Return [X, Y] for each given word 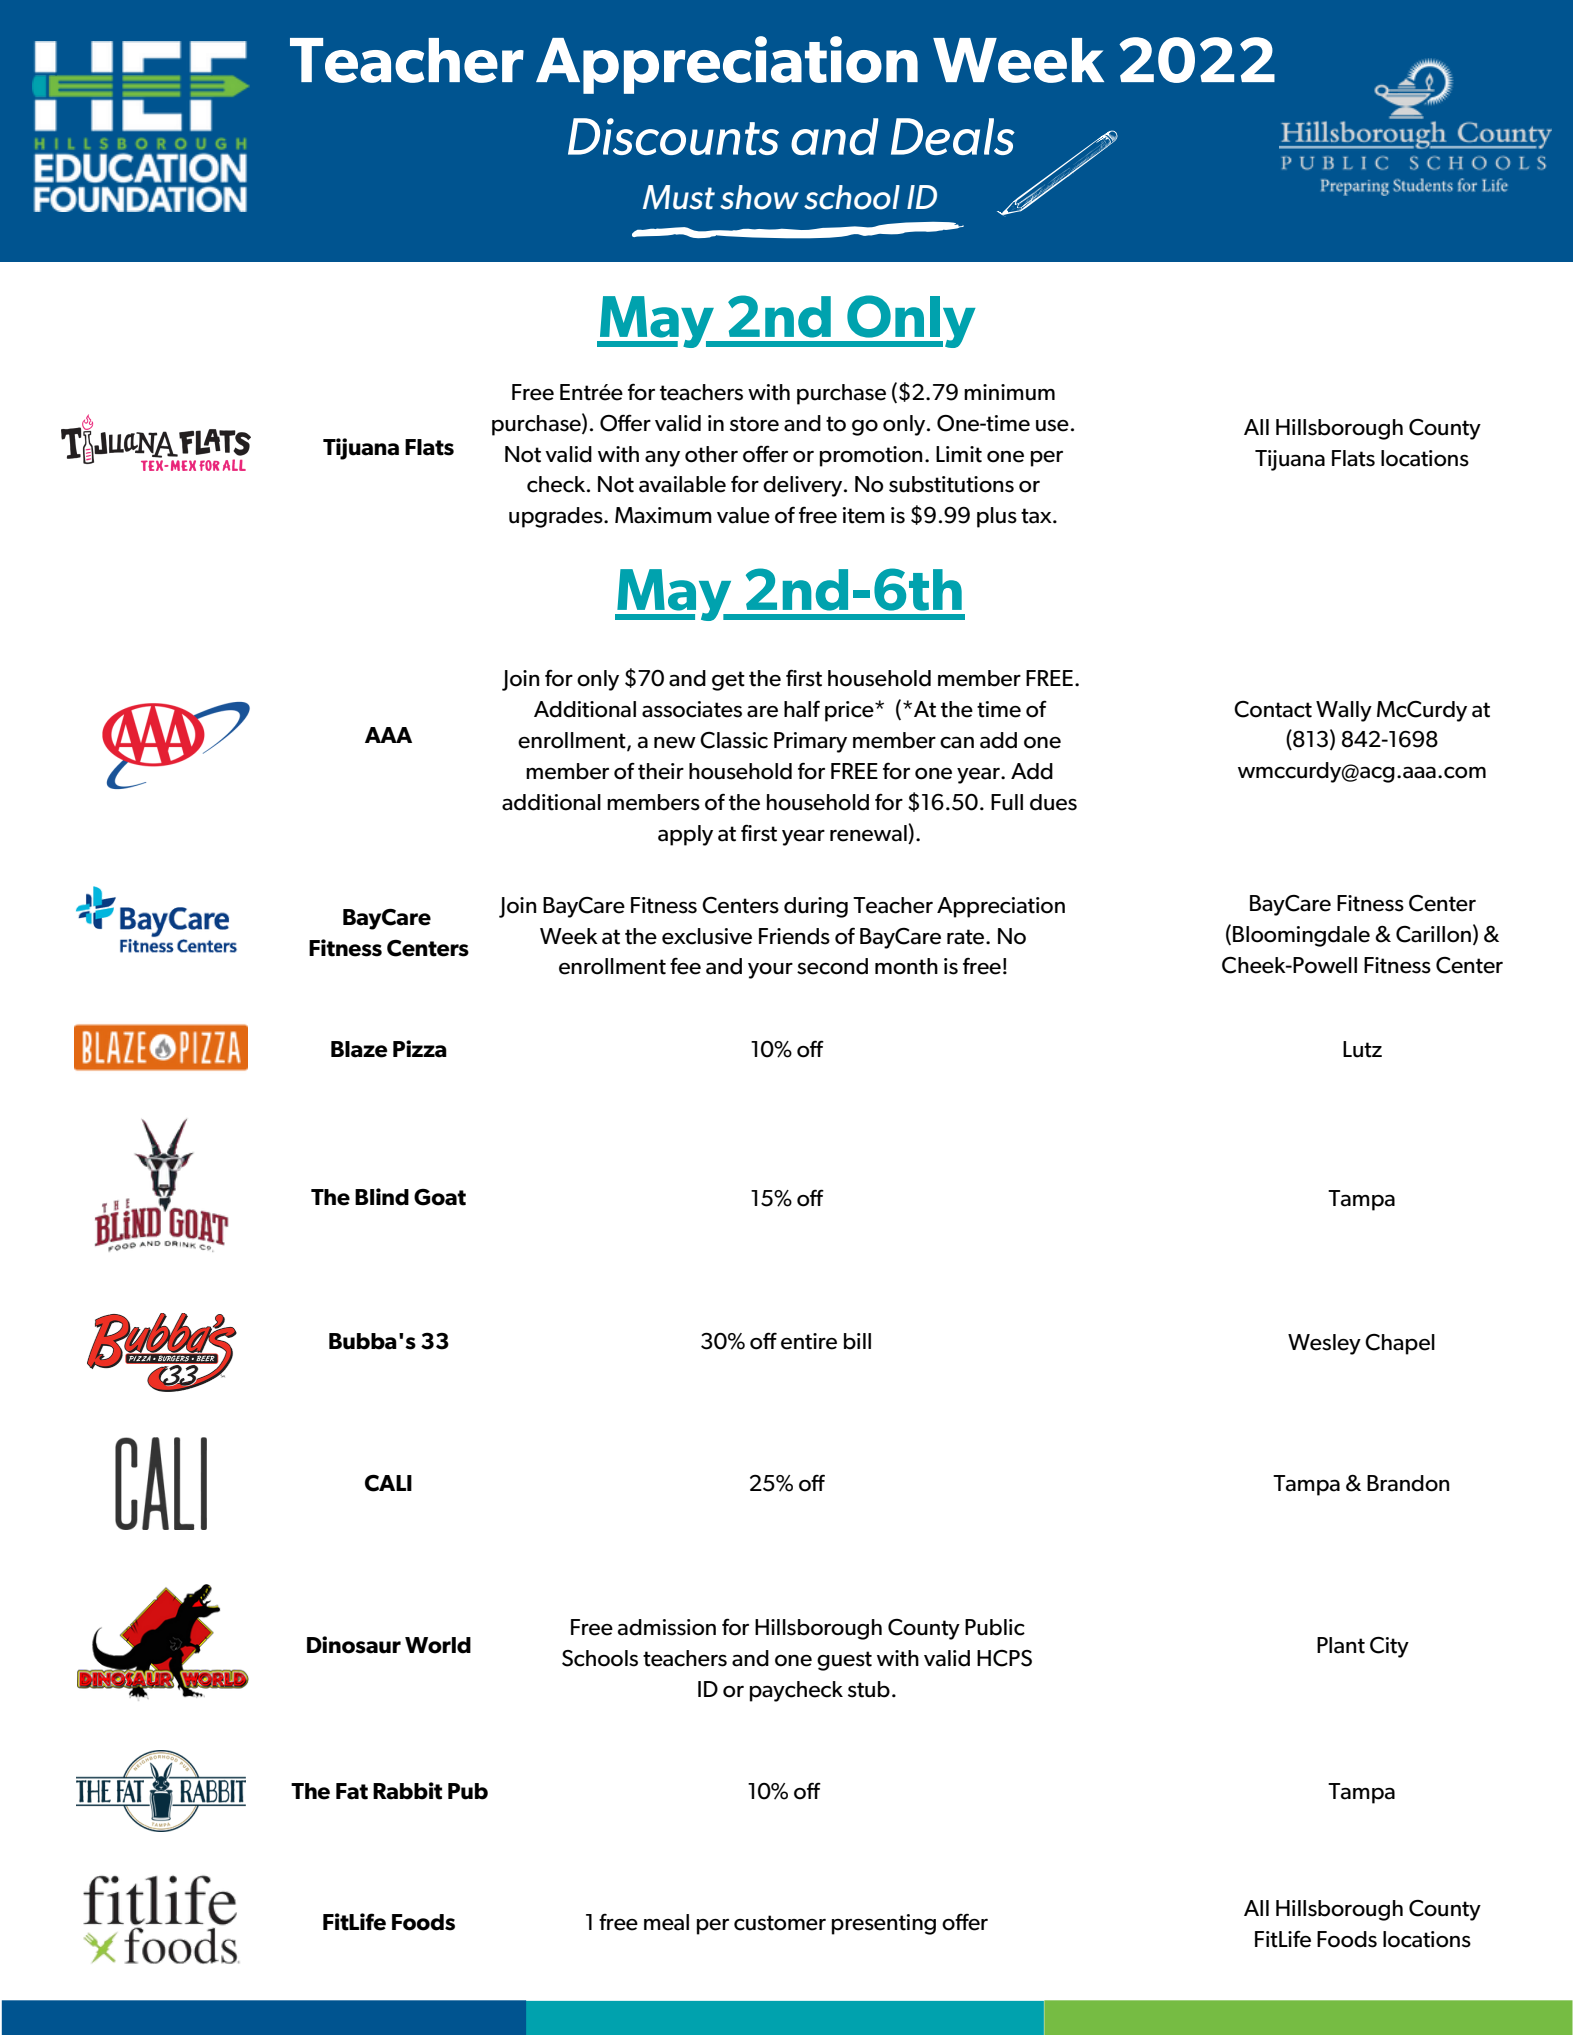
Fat [352, 1791]
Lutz [1362, 1049]
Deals [953, 136]
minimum [1009, 392]
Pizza [420, 1049]
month [906, 966]
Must [679, 197]
